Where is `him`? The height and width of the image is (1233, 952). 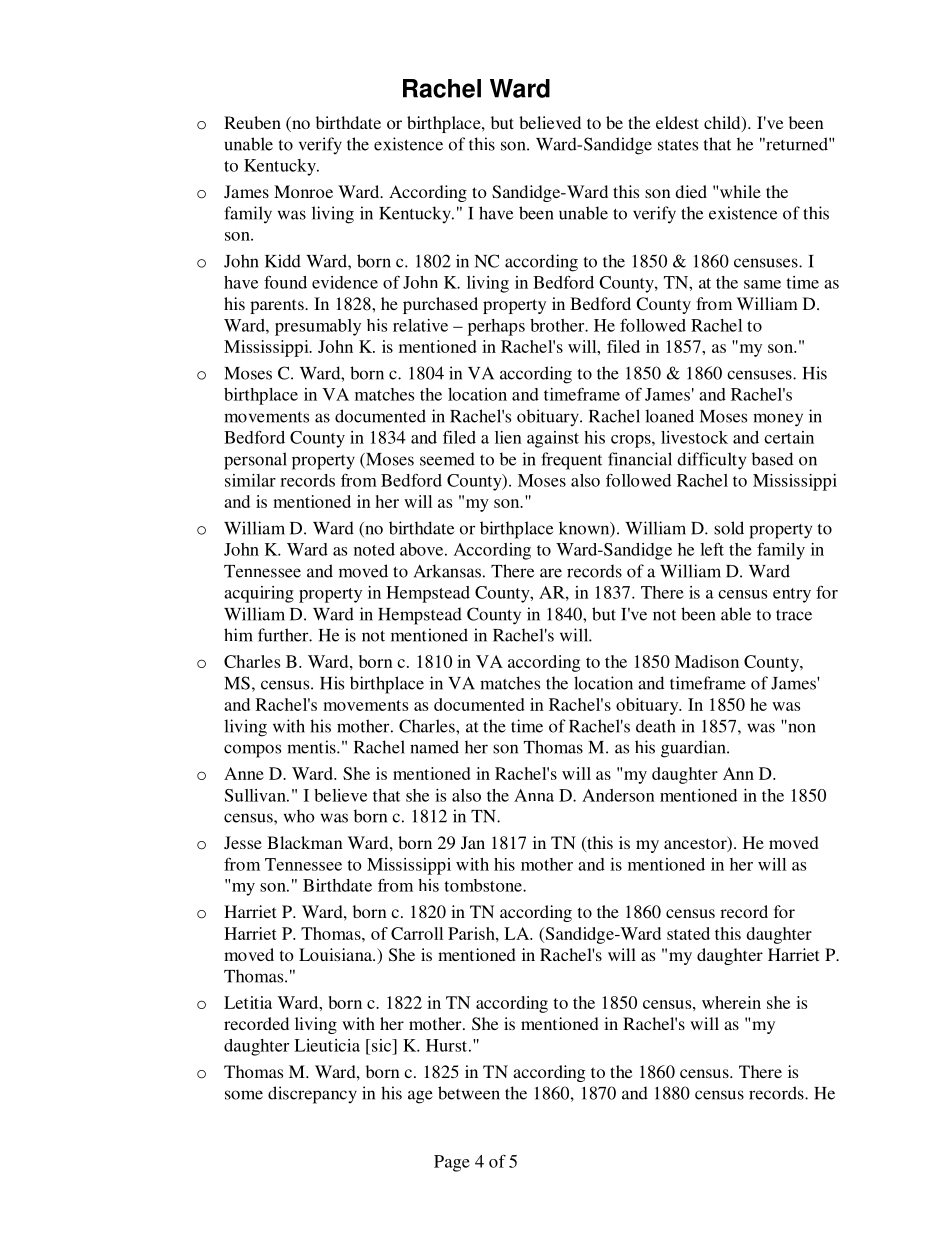 him is located at coordinates (238, 635).
